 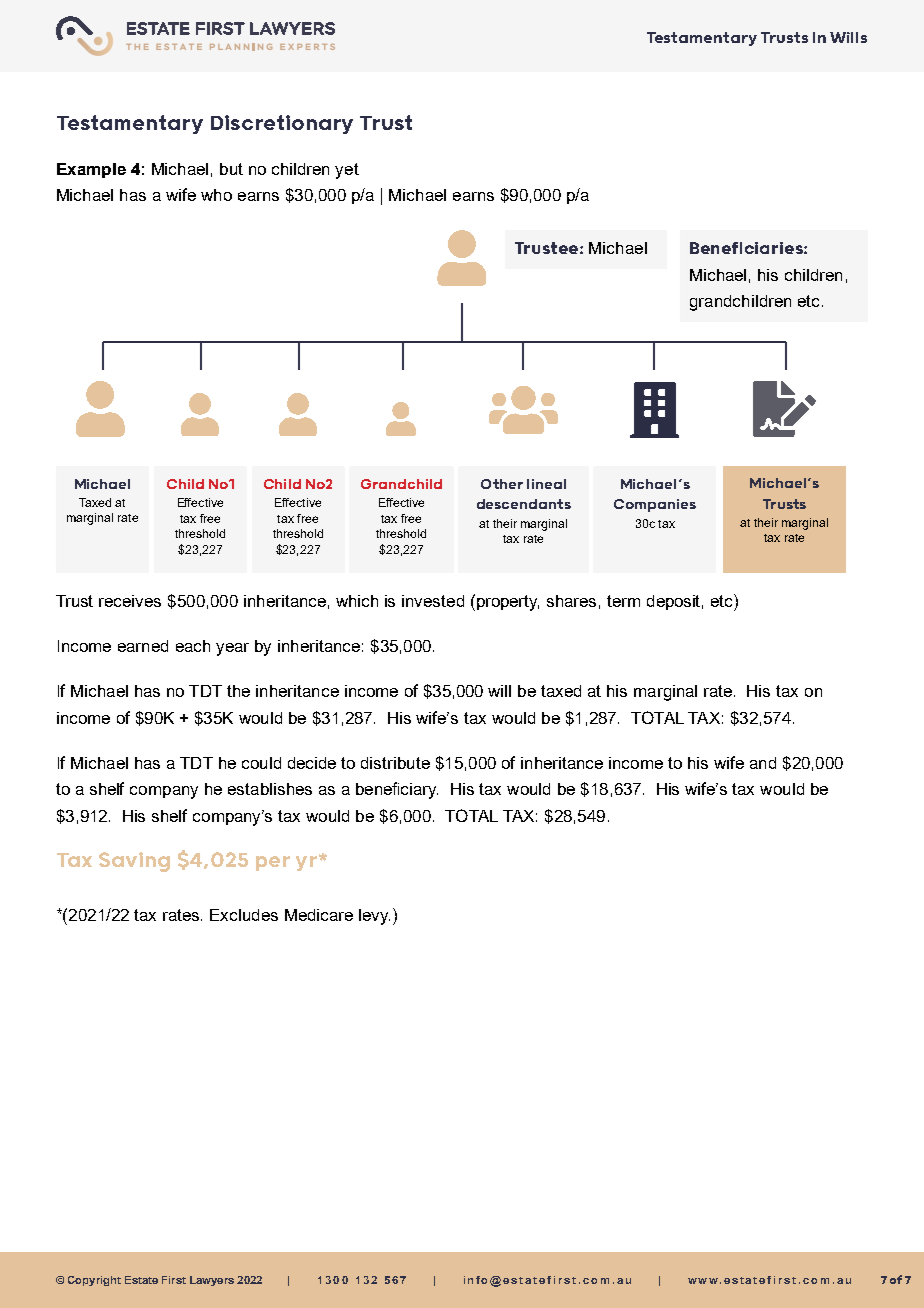 I want to click on earned, so click(x=143, y=646).
